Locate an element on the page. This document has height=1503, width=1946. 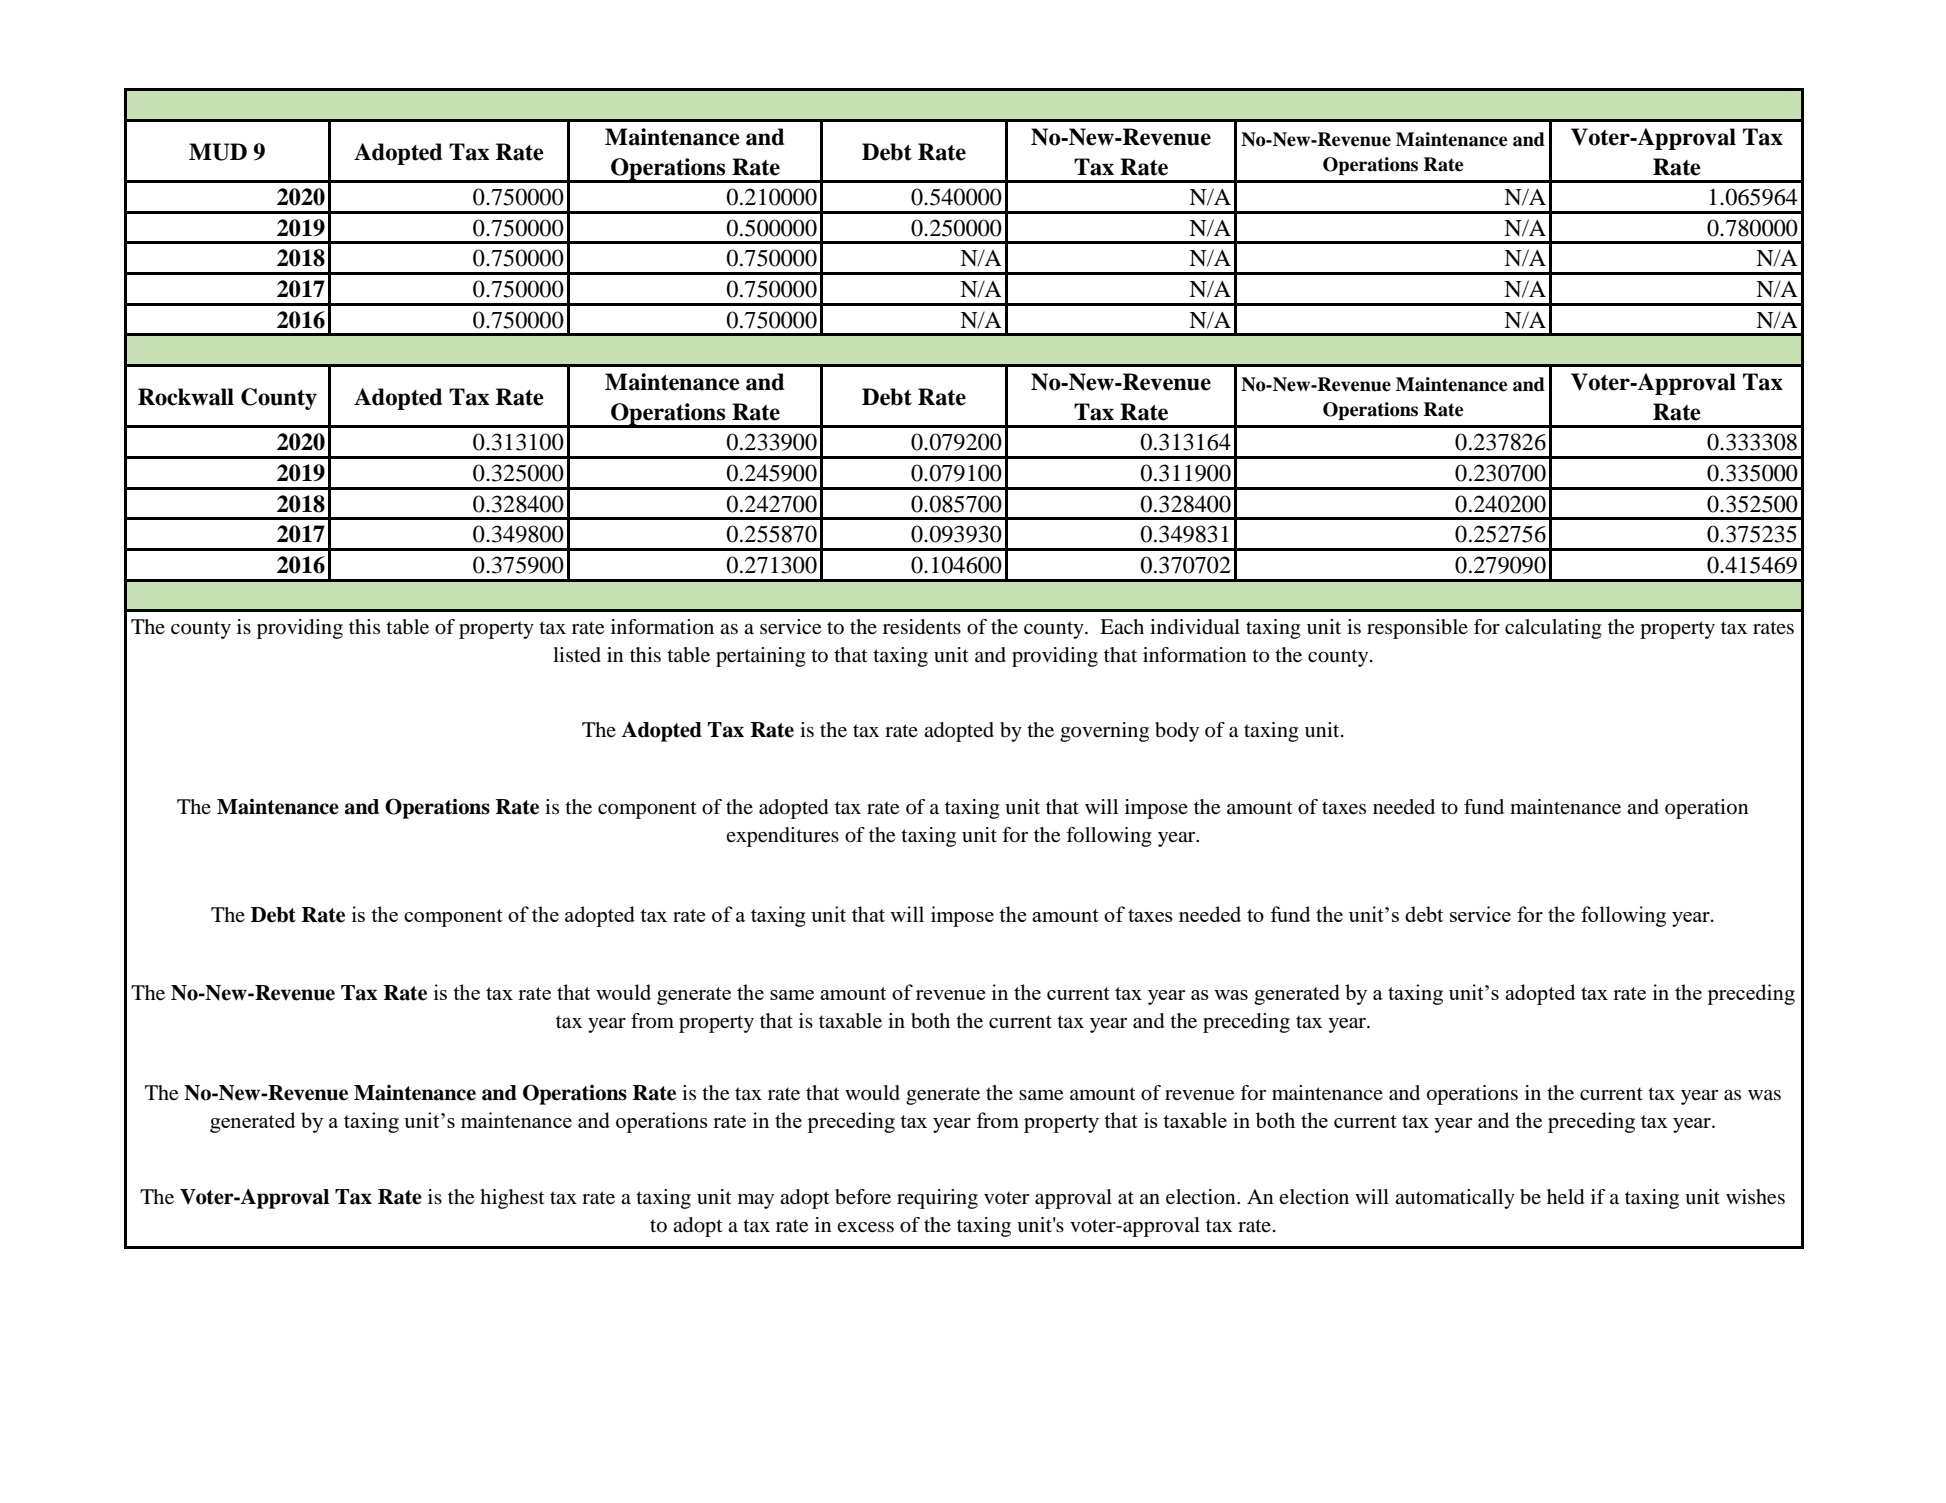
Rockwall is located at coordinates (186, 397).
